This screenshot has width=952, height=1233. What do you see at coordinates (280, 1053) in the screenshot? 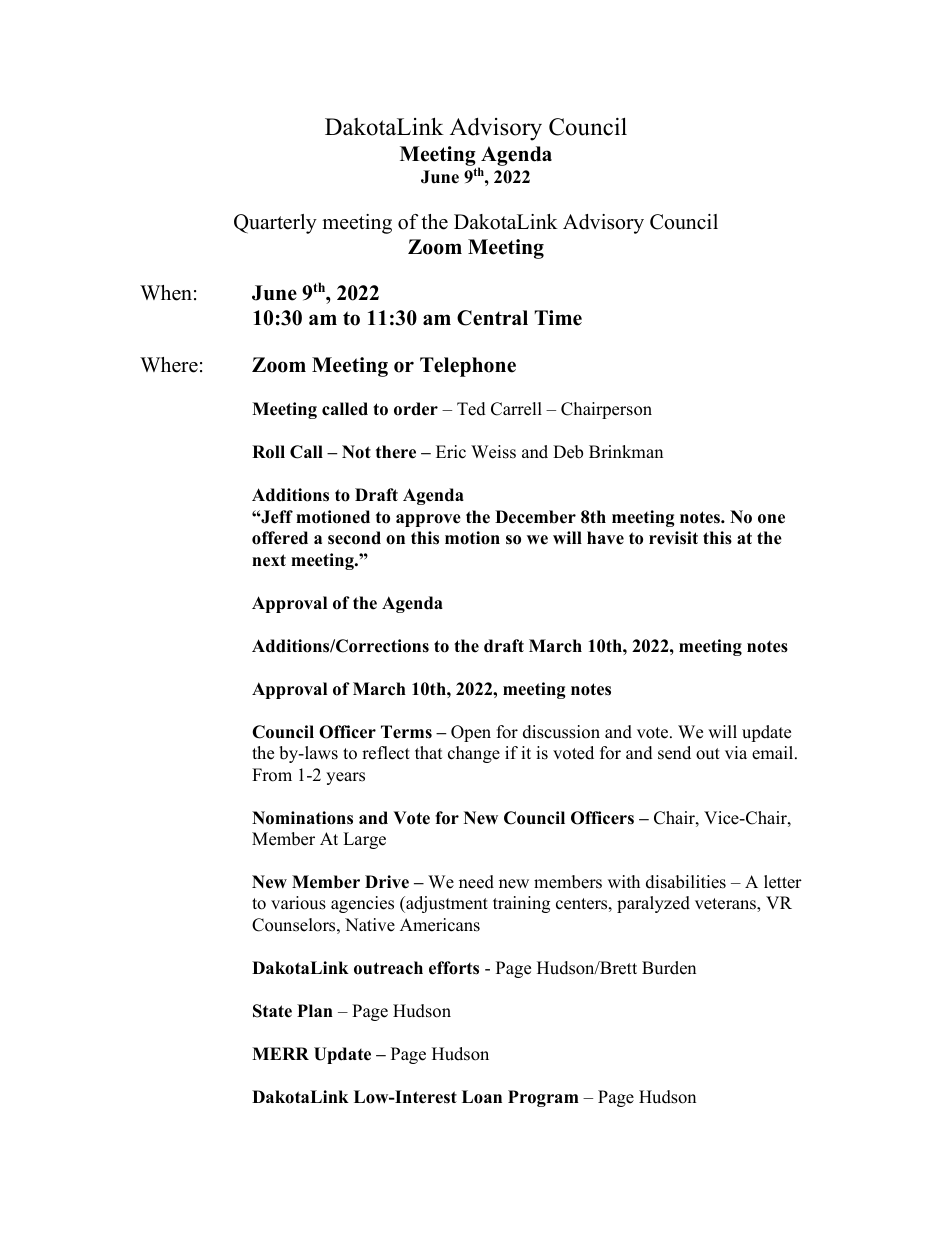
I see `MERR` at bounding box center [280, 1053].
